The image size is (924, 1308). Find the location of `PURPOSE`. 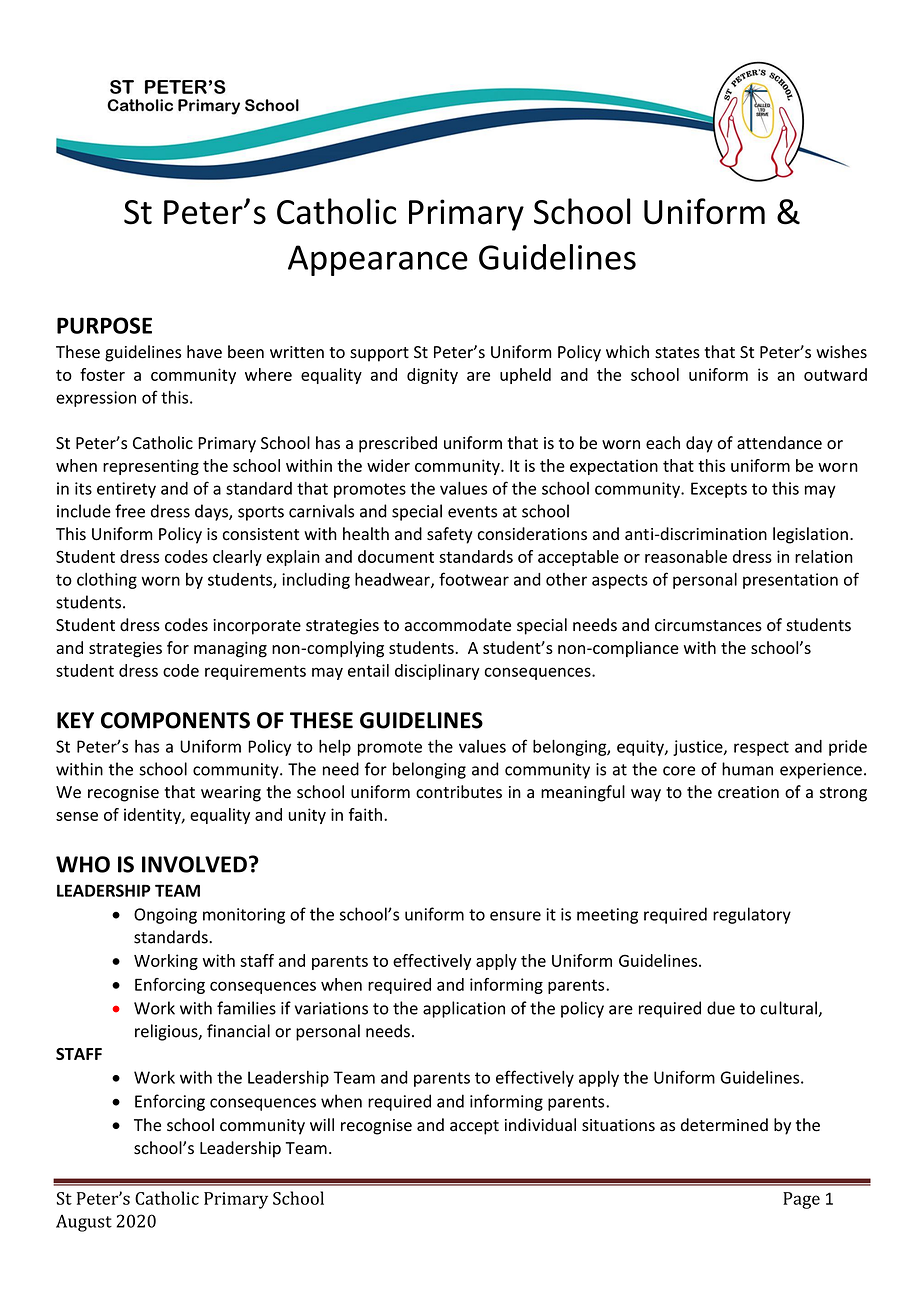

PURPOSE is located at coordinates (104, 325).
